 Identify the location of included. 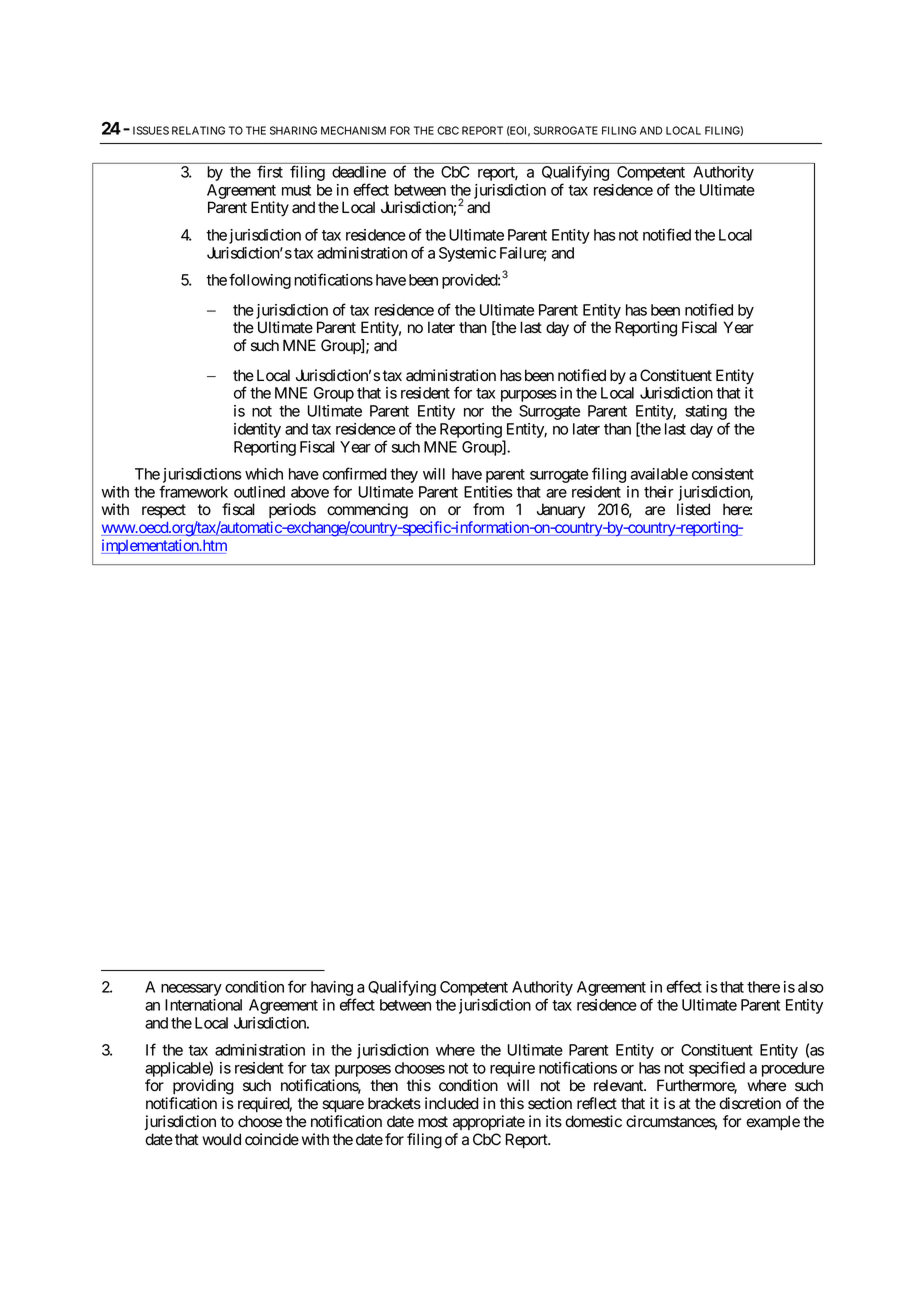
(452, 1103).
